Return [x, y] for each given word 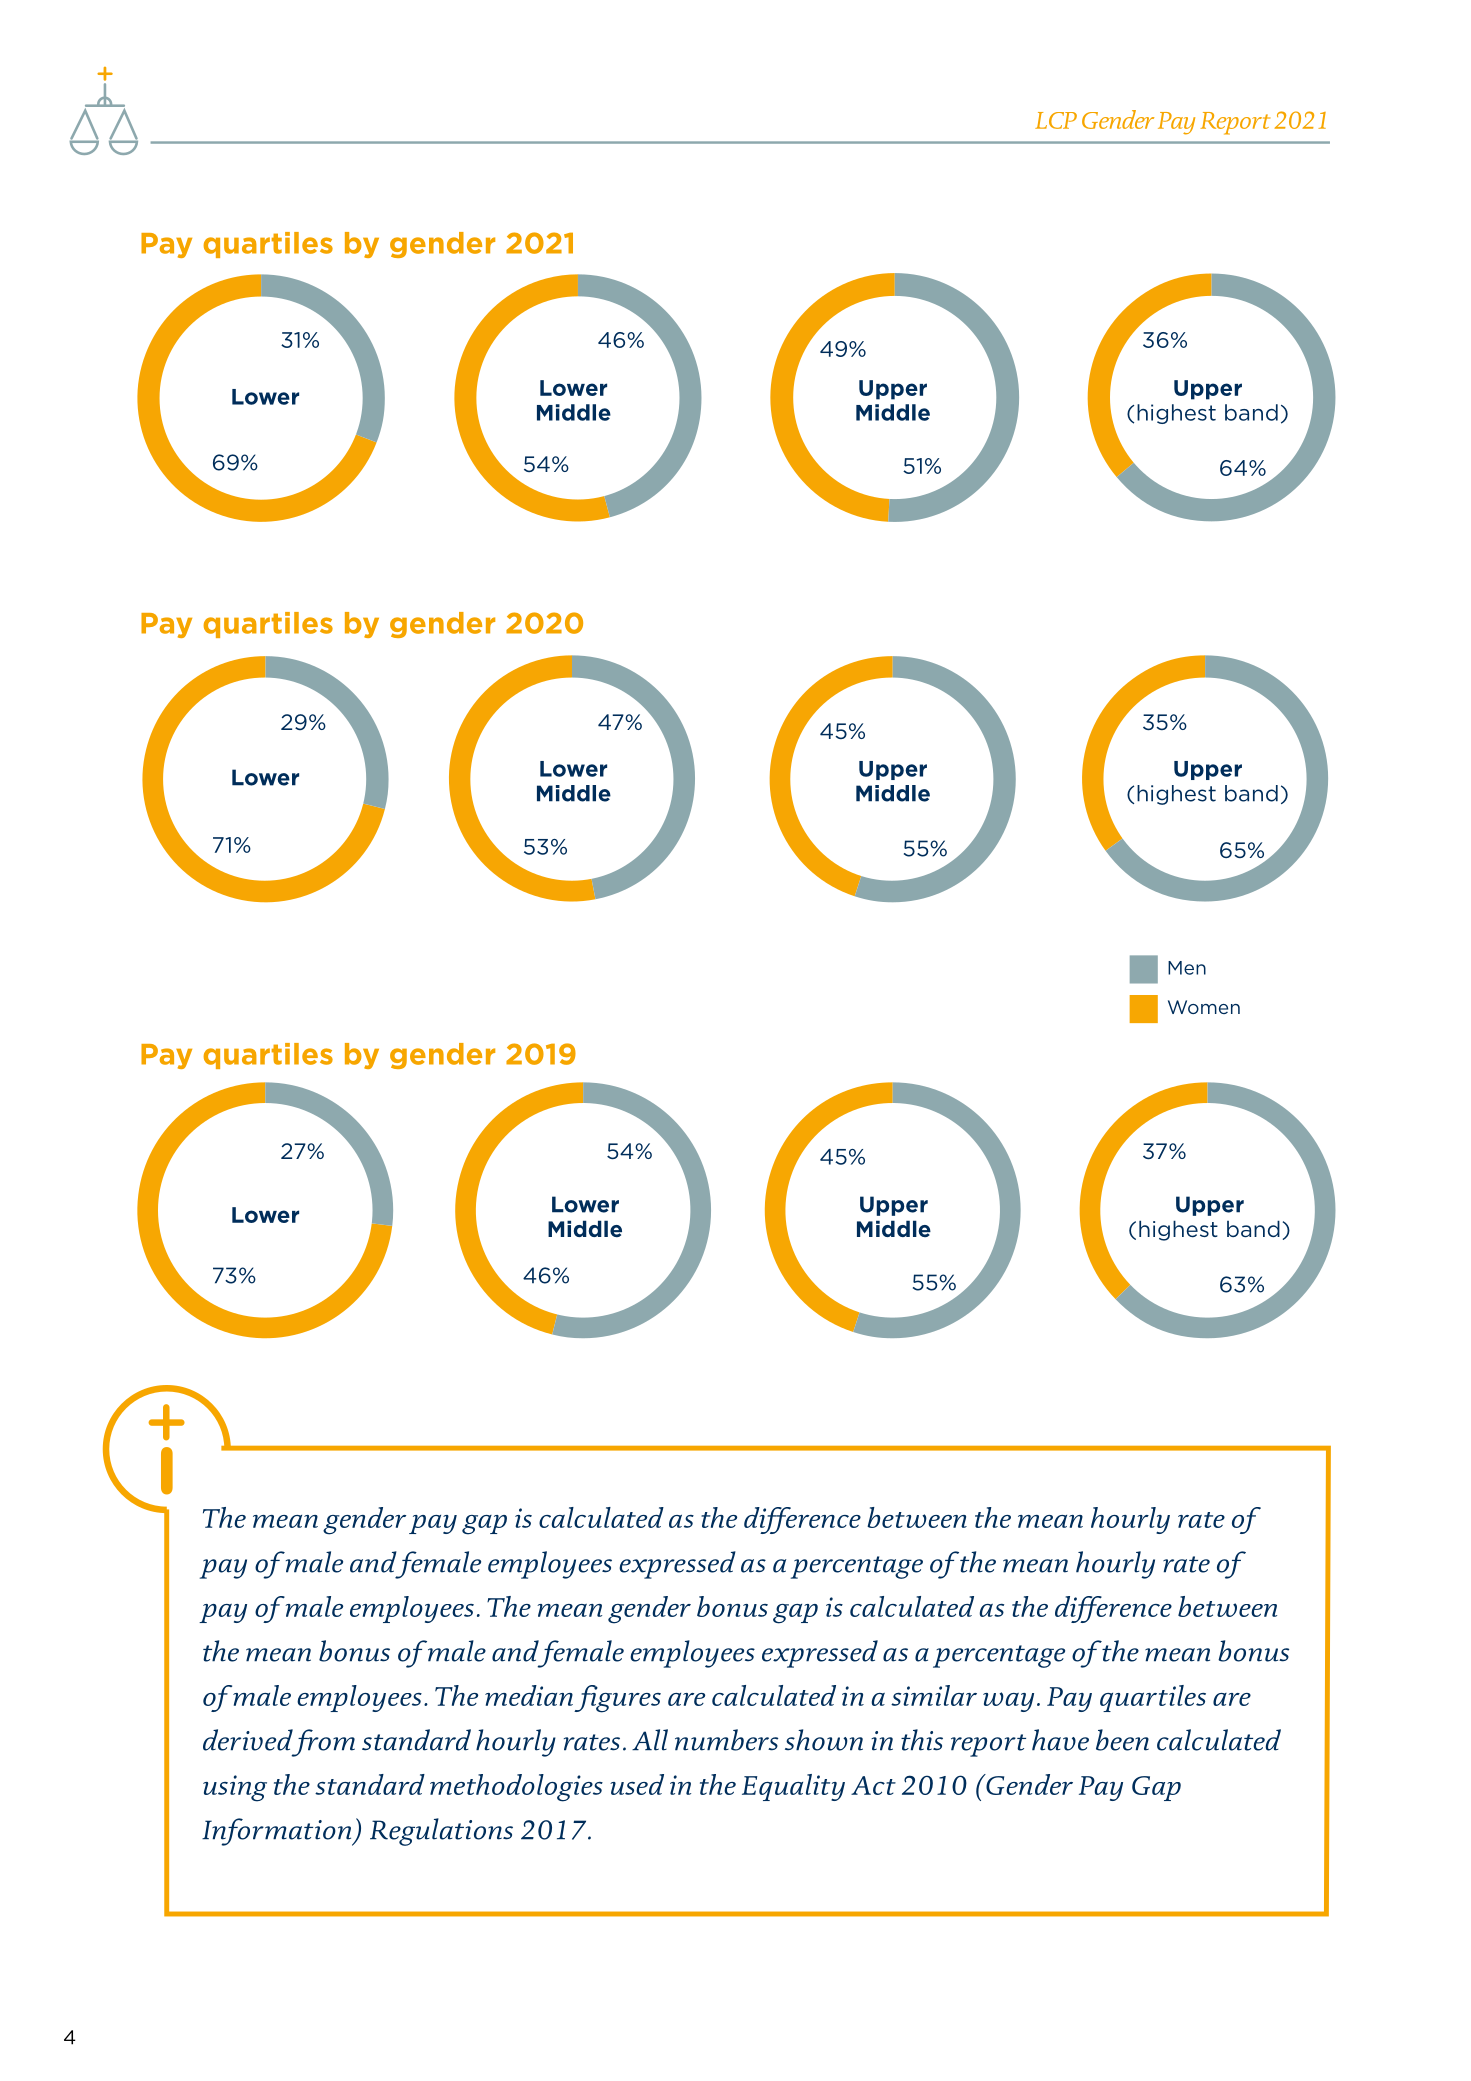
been [1122, 1740]
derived [248, 1740]
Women [1204, 1007]
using [235, 1788]
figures [617, 1699]
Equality [793, 1787]
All [650, 1740]
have [1060, 1740]
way [1008, 1702]
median [529, 1695]
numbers [726, 1740]
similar [934, 1695]
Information [278, 1832]
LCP [1056, 120]
